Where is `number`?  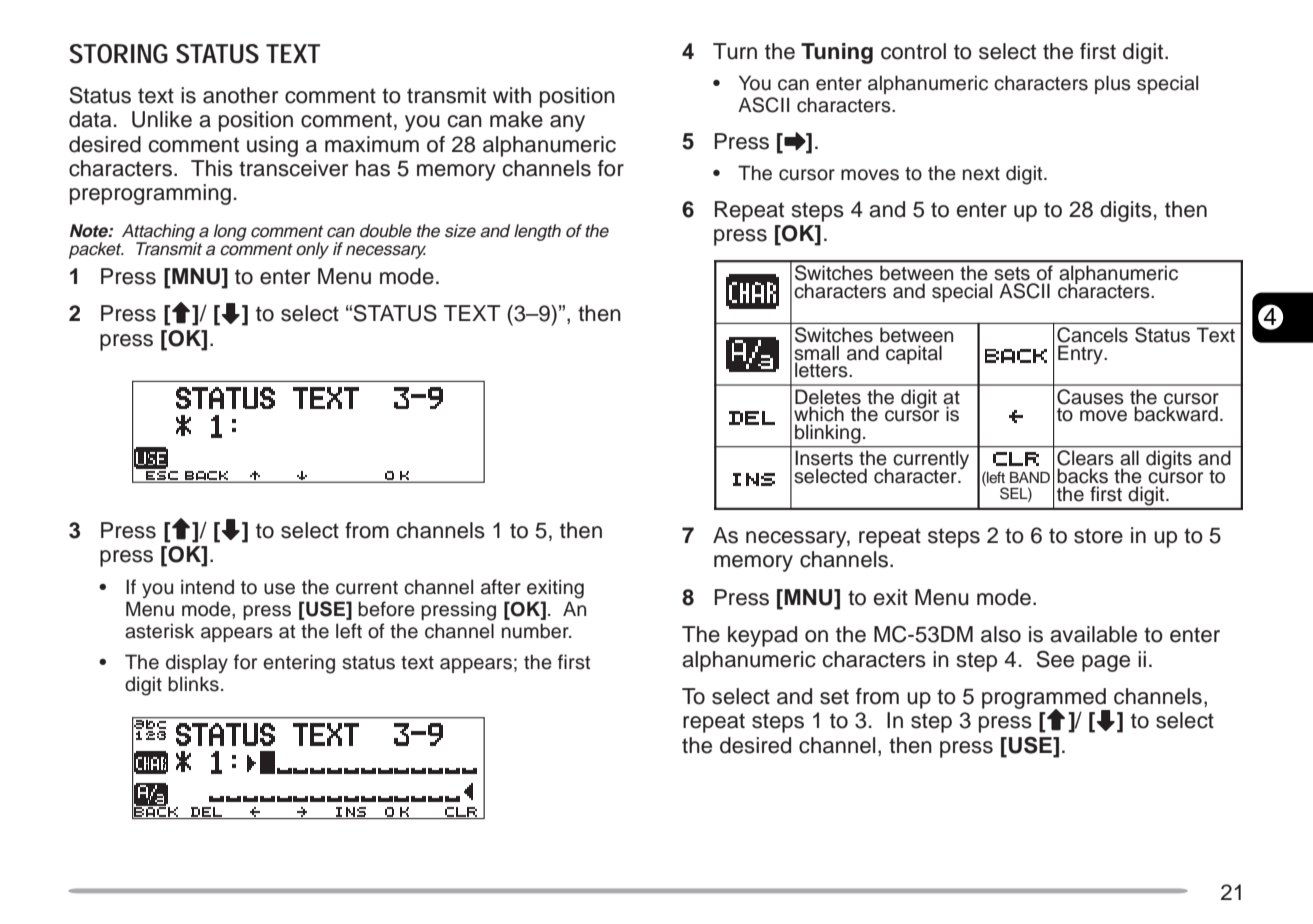
number is located at coordinates (536, 631).
